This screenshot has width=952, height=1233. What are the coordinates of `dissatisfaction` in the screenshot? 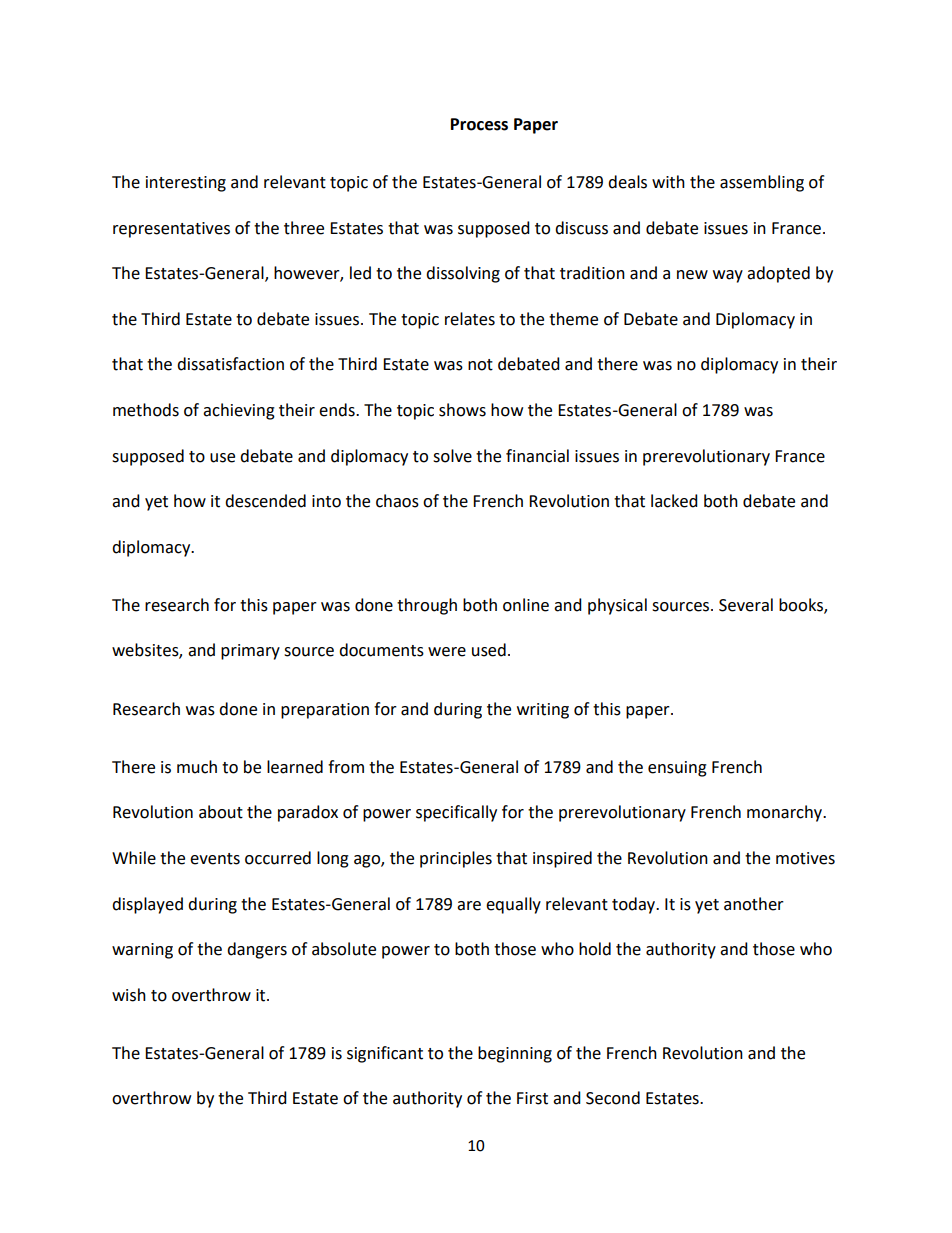 It's located at (230, 364).
